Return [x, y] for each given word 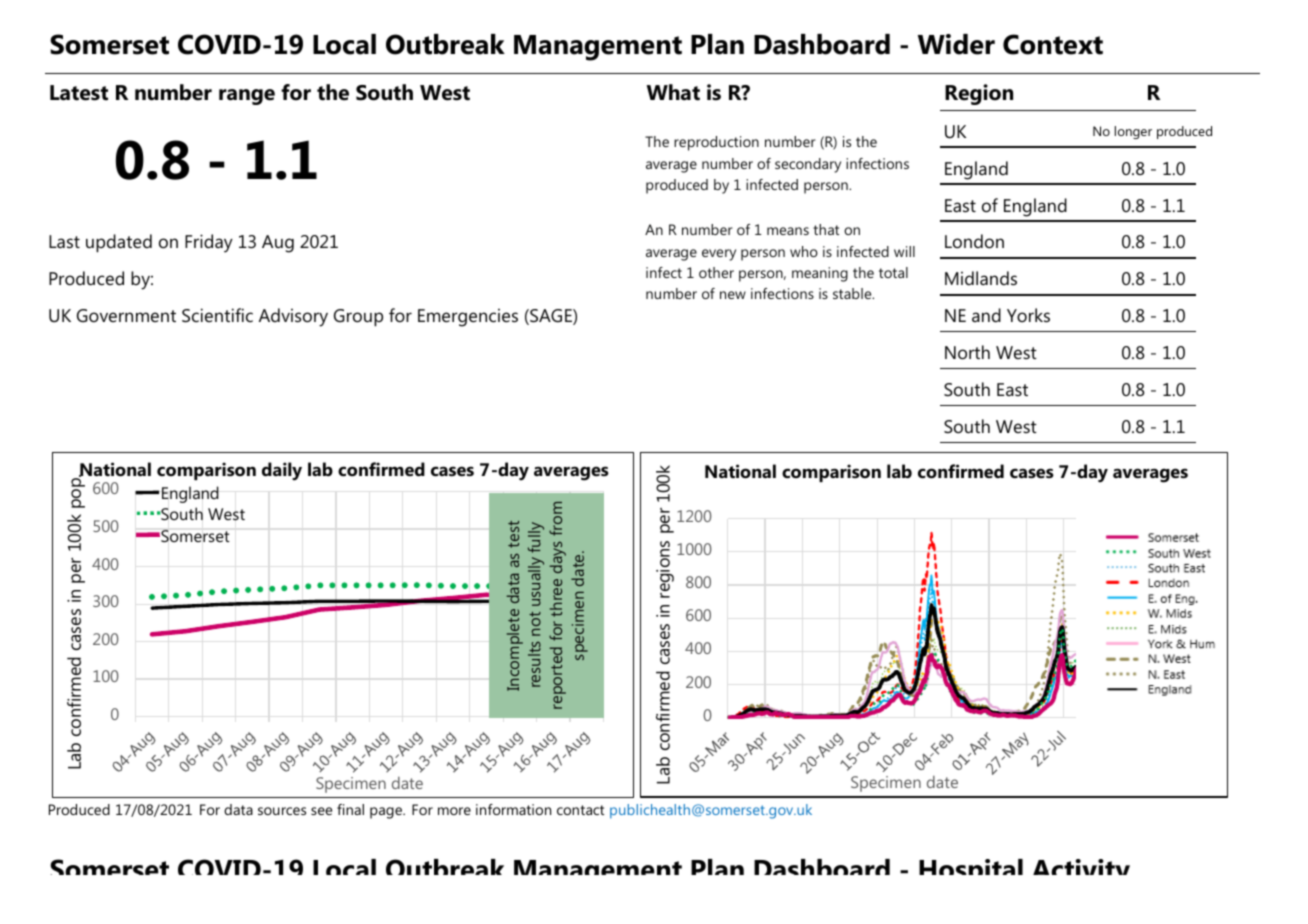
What [673, 92]
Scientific [217, 315]
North [967, 352]
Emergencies [468, 318]
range [247, 97]
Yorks [1028, 315]
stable [853, 293]
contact [580, 810]
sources [282, 811]
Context [1053, 44]
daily [282, 471]
